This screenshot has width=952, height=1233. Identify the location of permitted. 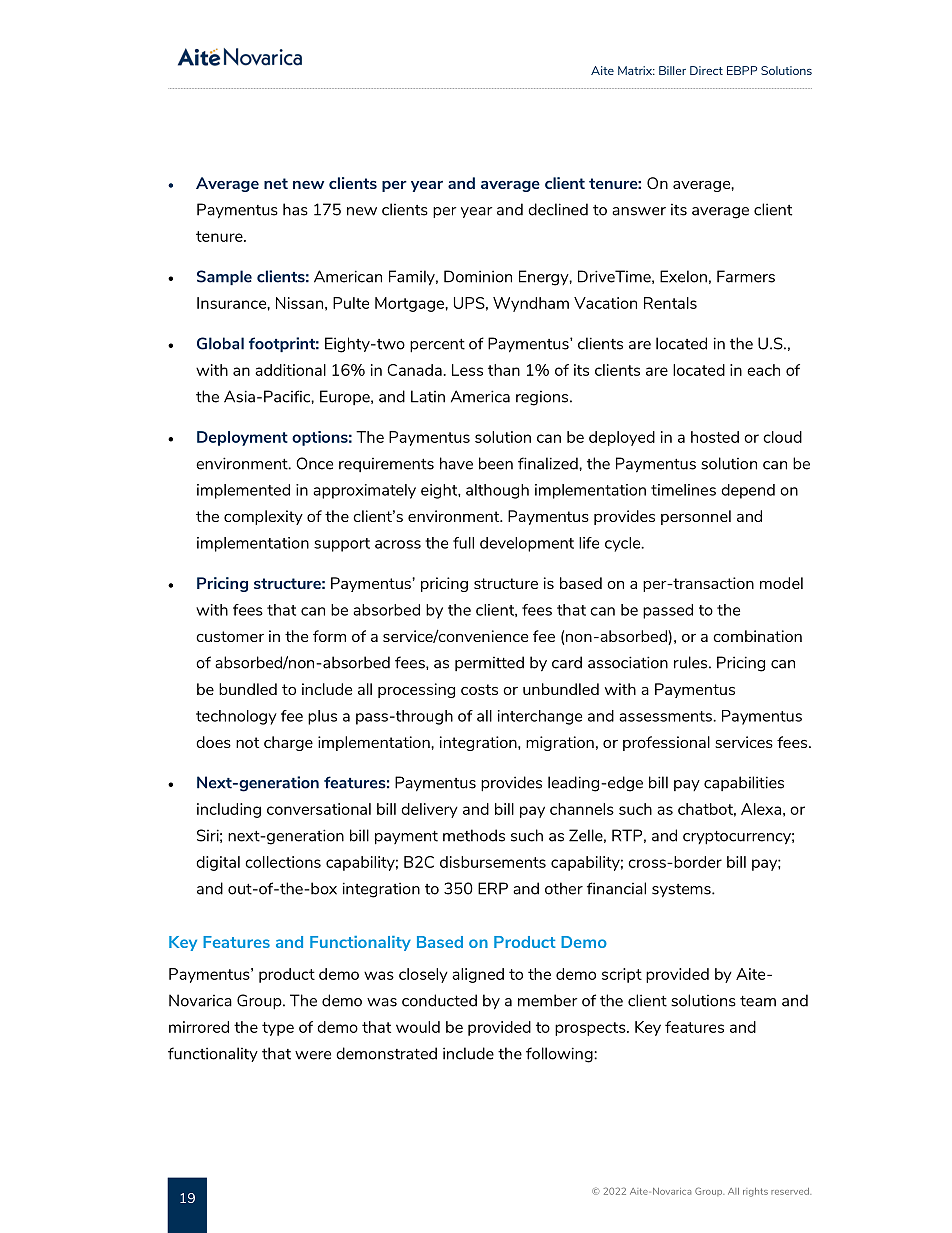
(489, 663).
